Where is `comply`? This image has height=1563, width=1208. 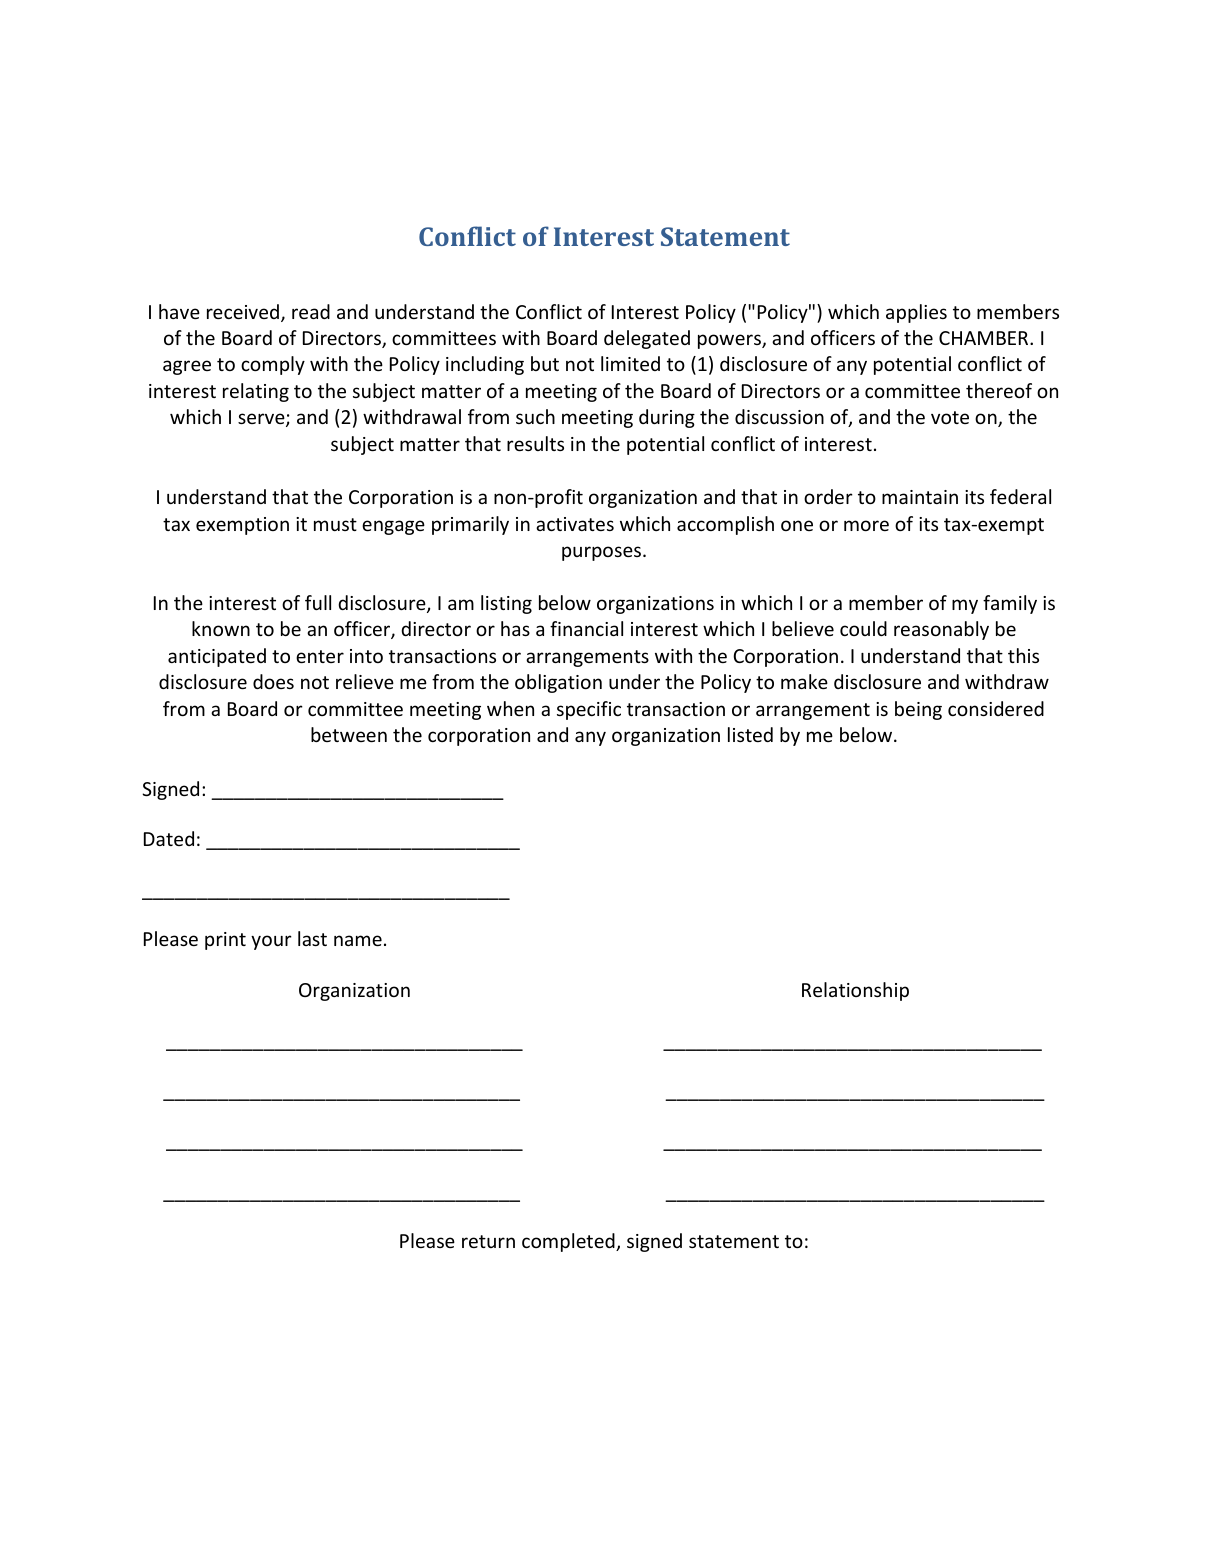
comply is located at coordinates (273, 365).
